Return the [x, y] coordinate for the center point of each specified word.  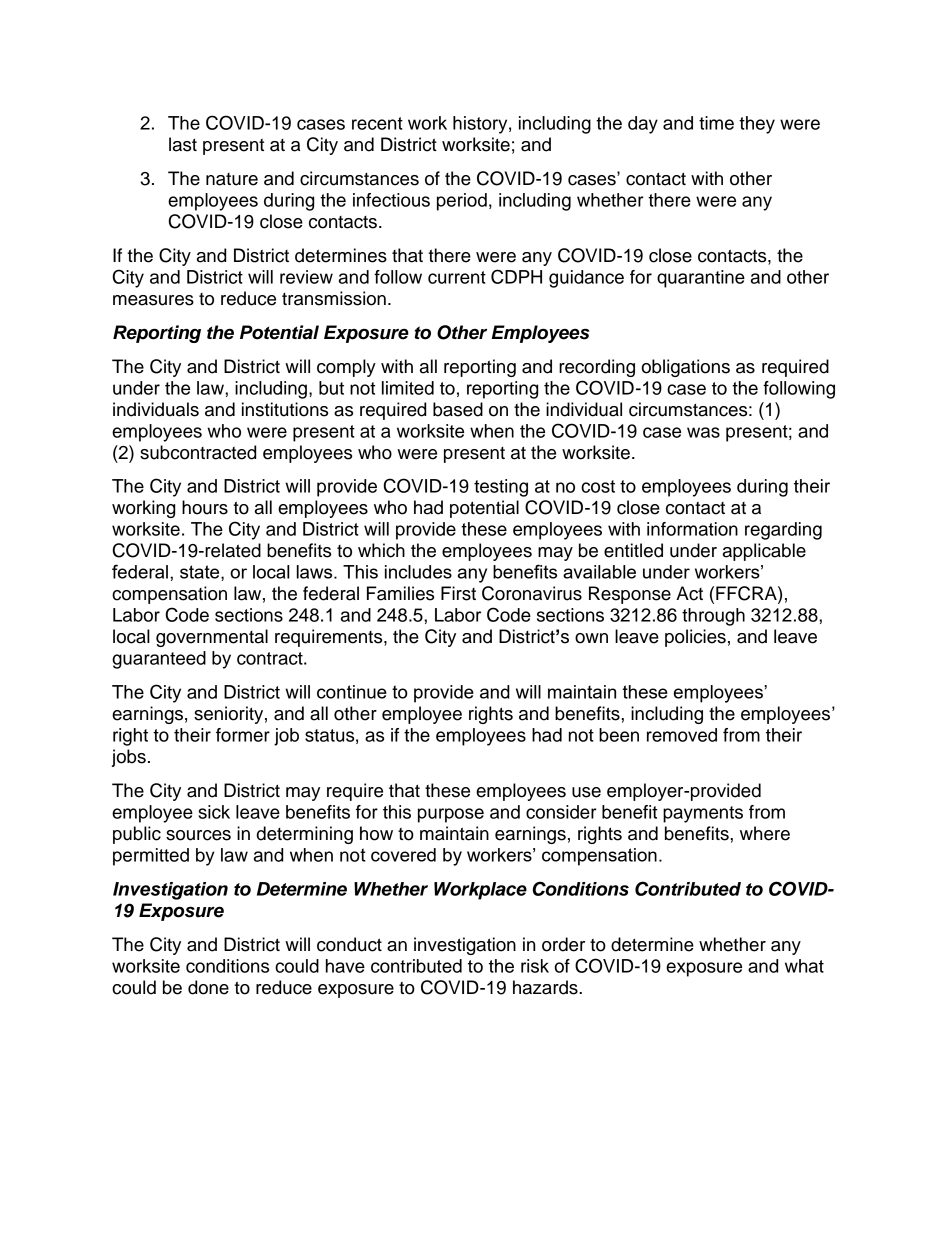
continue [352, 692]
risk [535, 966]
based [458, 409]
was [703, 432]
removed [682, 735]
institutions [285, 409]
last [183, 144]
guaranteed [159, 660]
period [462, 202]
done [208, 987]
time [716, 123]
